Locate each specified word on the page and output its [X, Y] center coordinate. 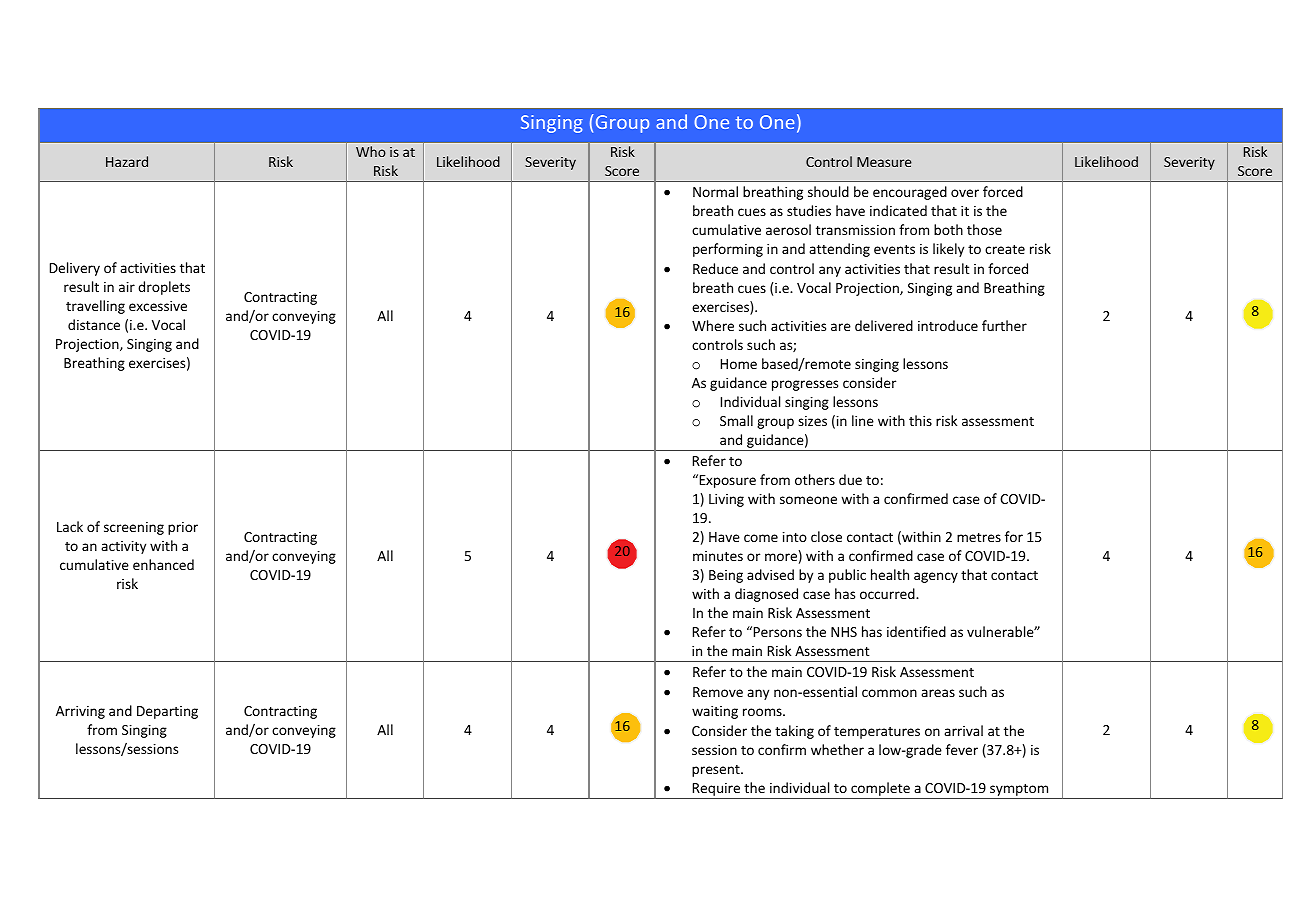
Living [726, 500]
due [850, 479]
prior [183, 528]
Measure [884, 162]
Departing [167, 712]
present [717, 771]
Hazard [127, 161]
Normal [715, 191]
